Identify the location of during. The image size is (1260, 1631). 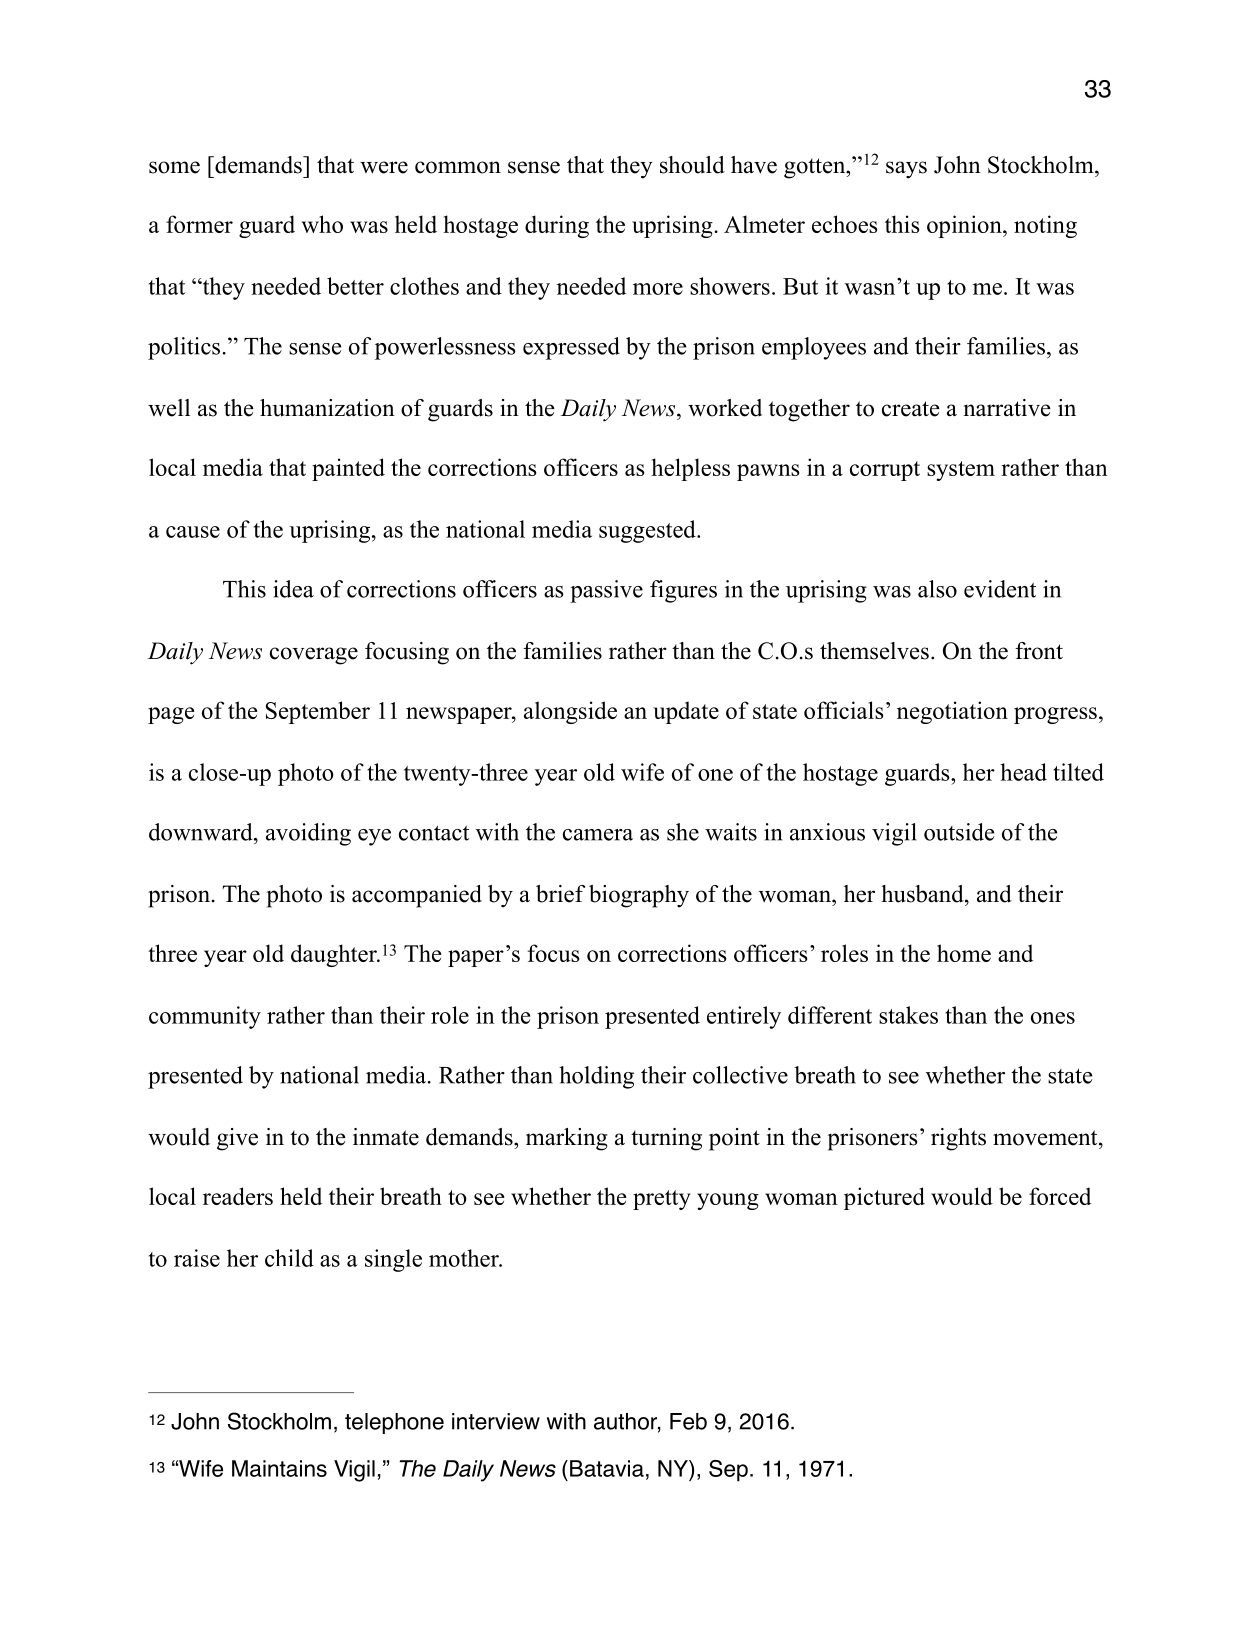
(557, 226).
